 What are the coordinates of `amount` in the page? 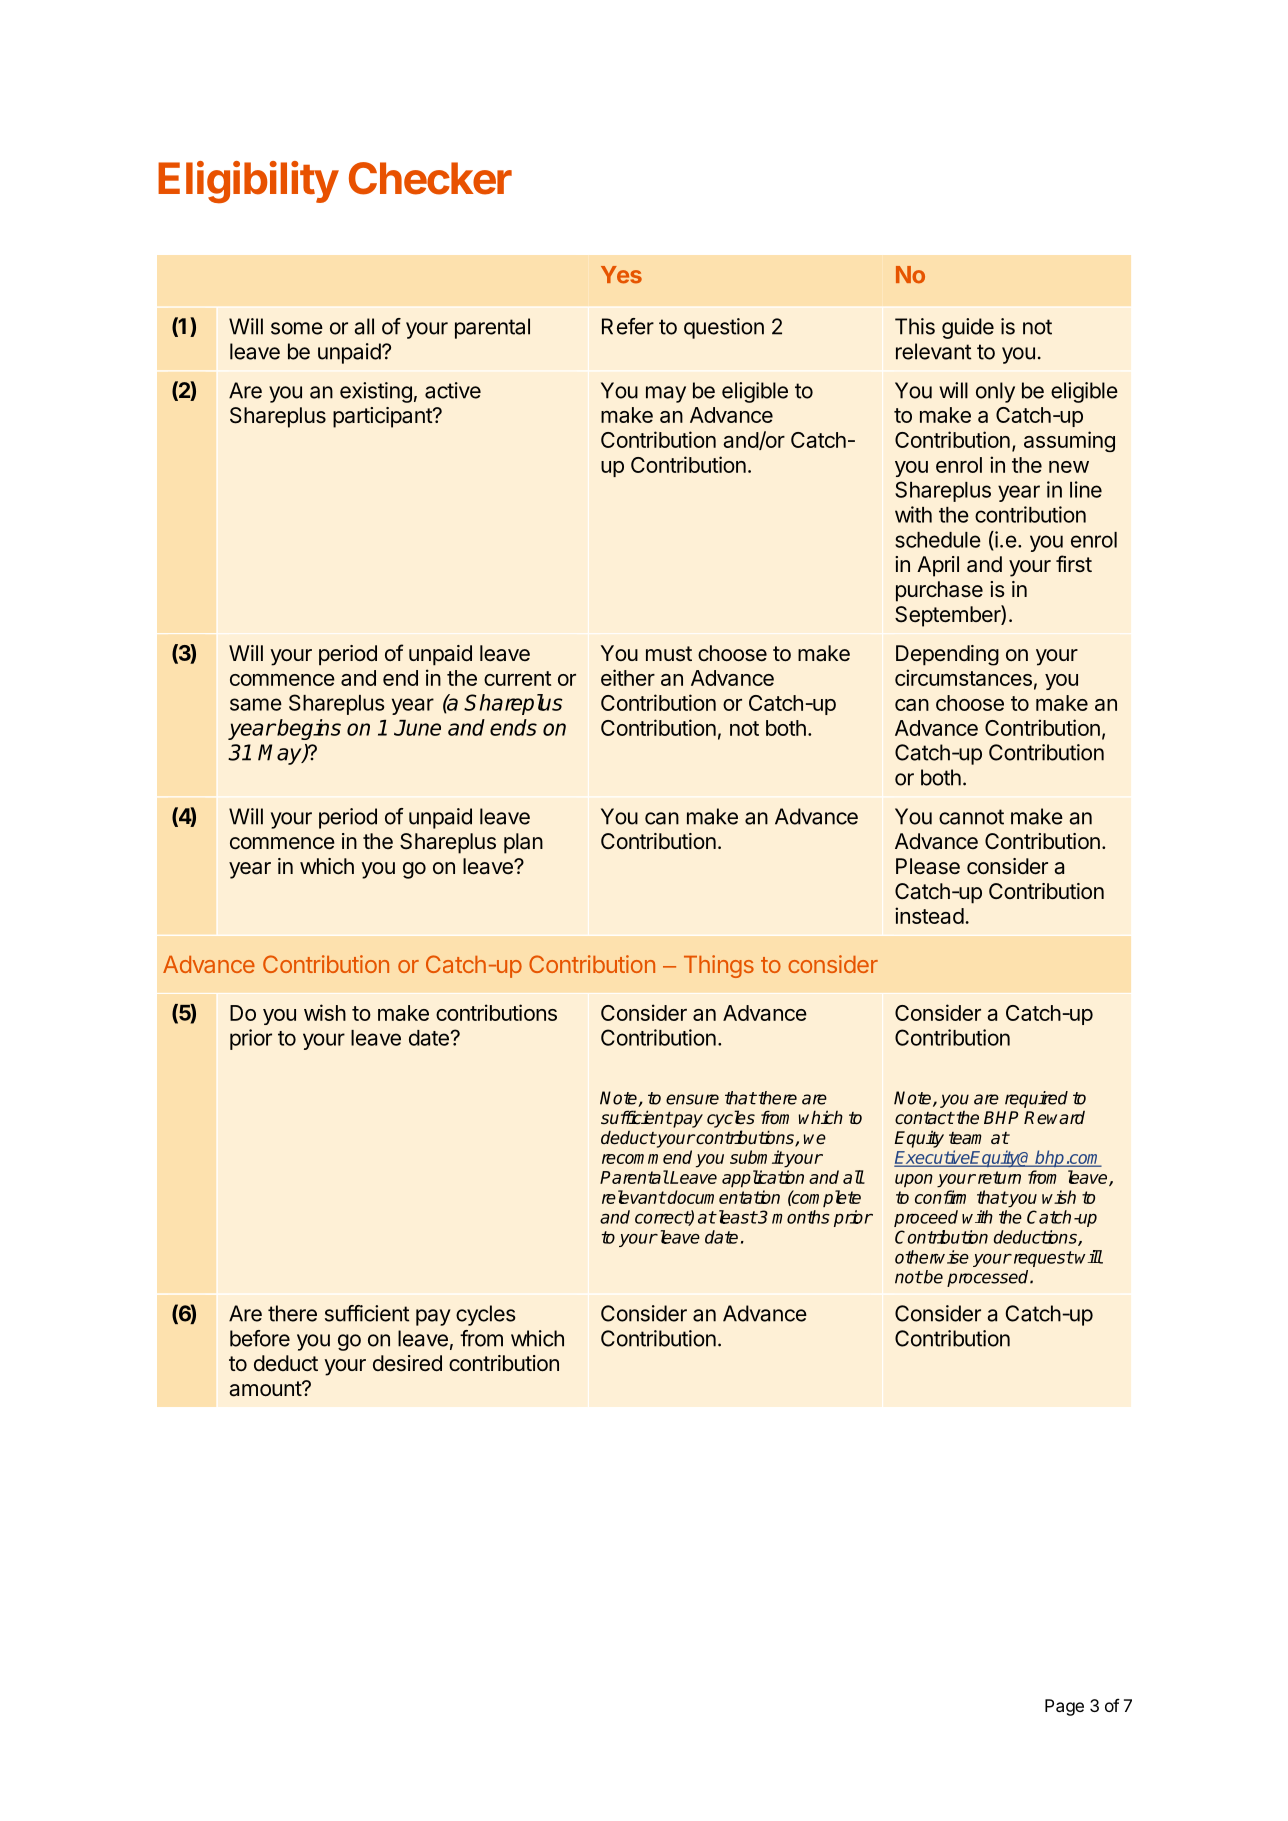 It's located at (266, 1389).
